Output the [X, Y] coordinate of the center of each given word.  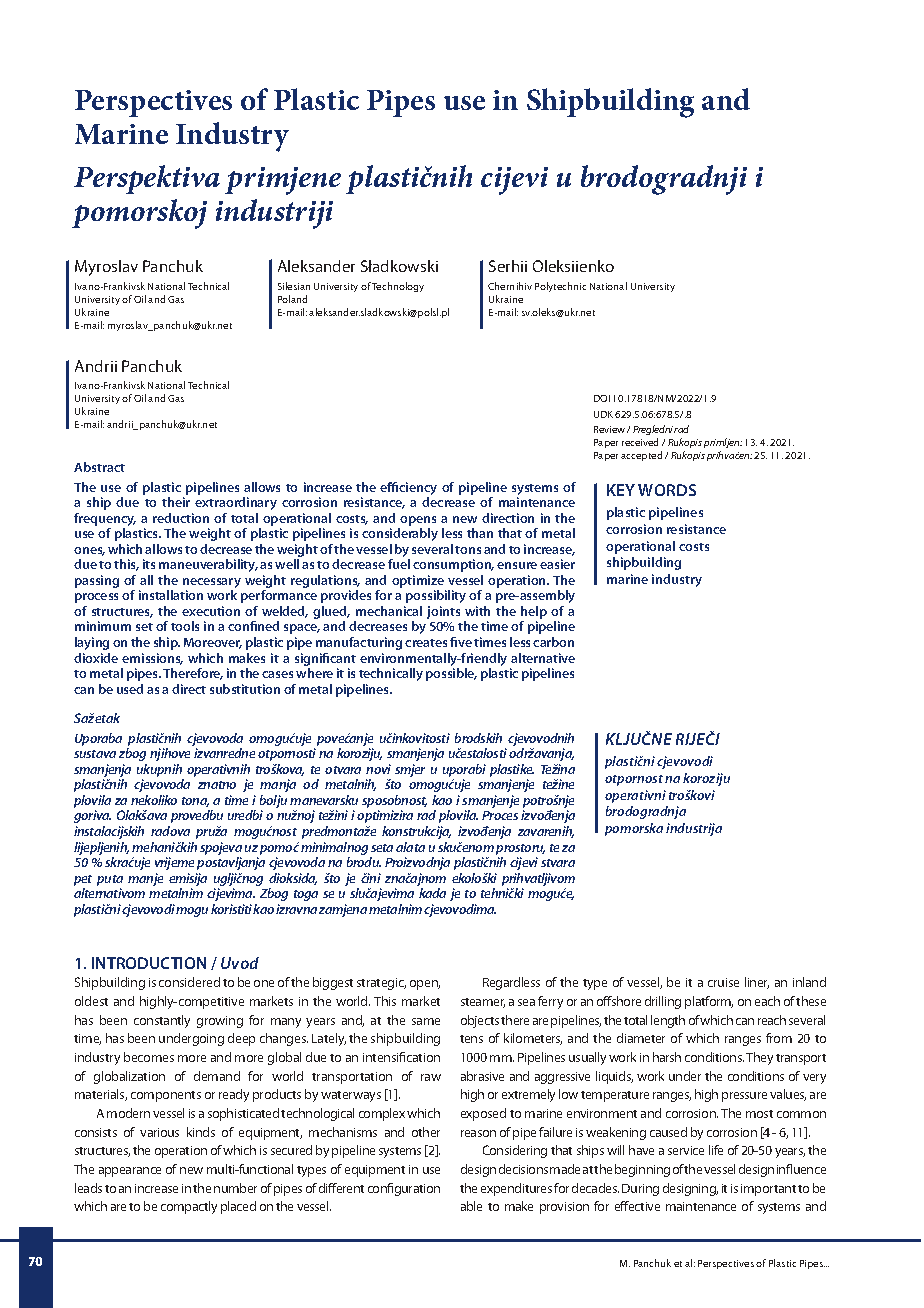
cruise [723, 982]
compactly [189, 1207]
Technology [398, 287]
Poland [292, 299]
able [471, 1206]
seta [382, 848]
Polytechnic [560, 287]
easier [557, 564]
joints [443, 612]
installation [171, 595]
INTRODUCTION [149, 963]
